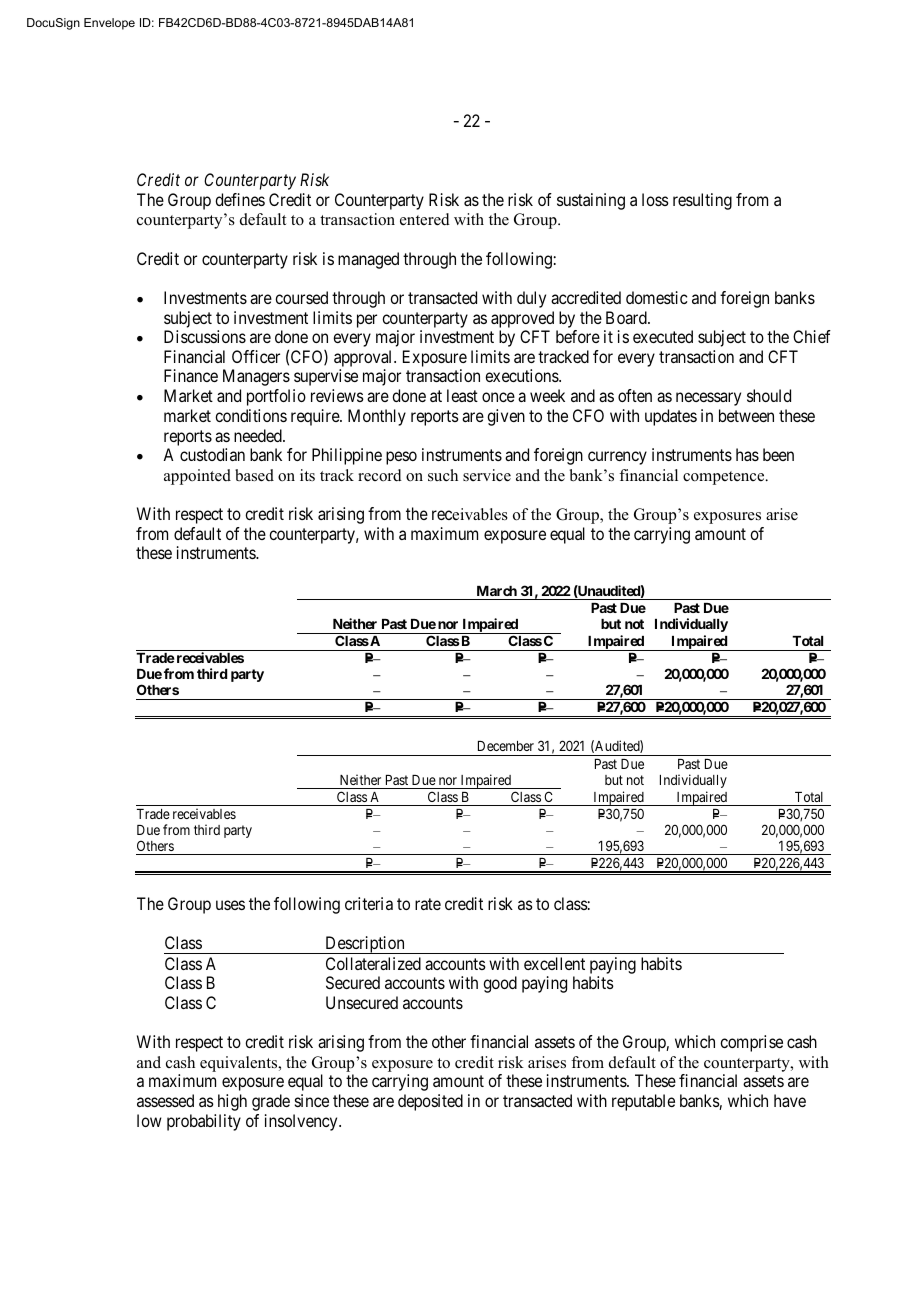  I want to click on service, so click(487, 475).
